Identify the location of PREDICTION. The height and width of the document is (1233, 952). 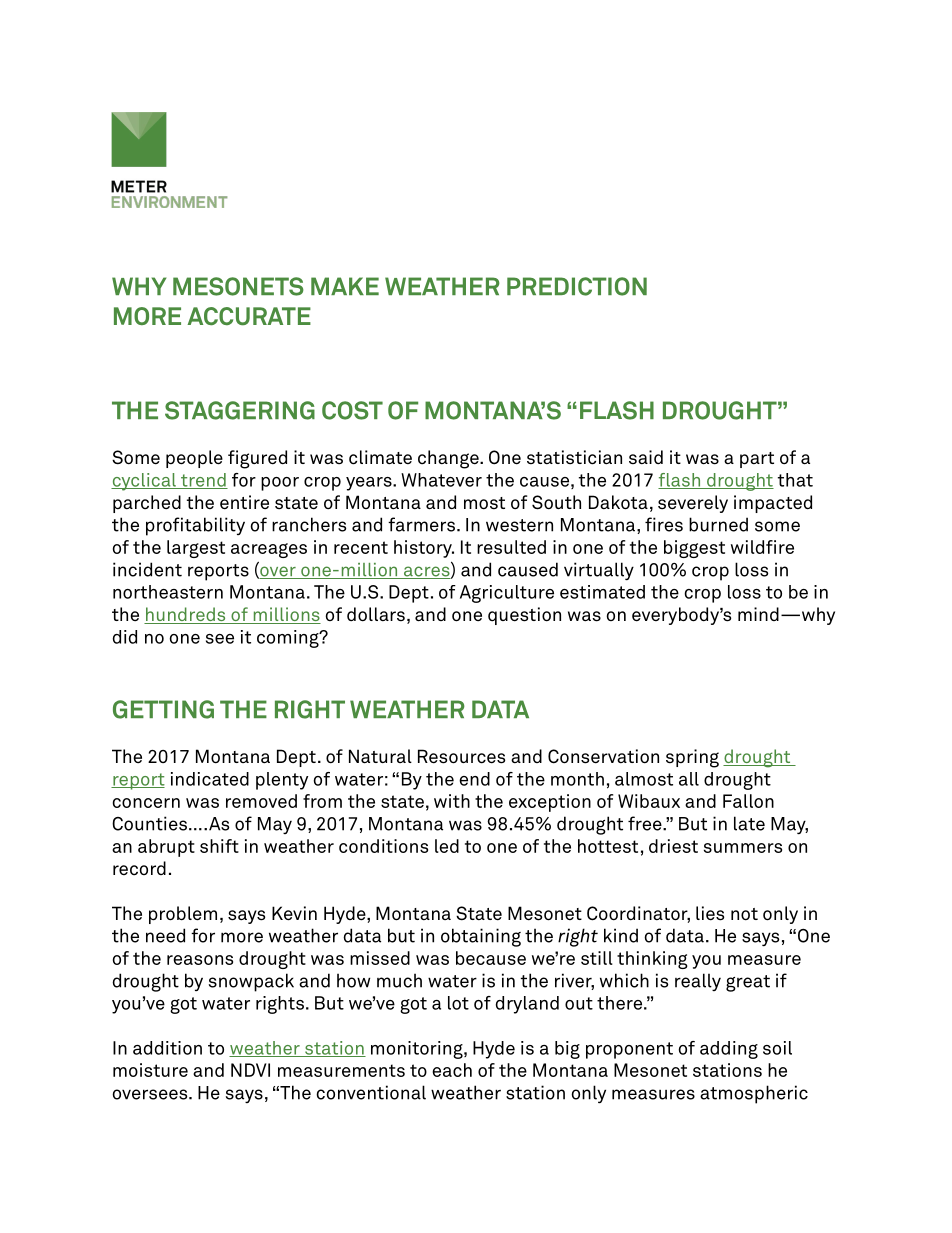
(577, 286).
